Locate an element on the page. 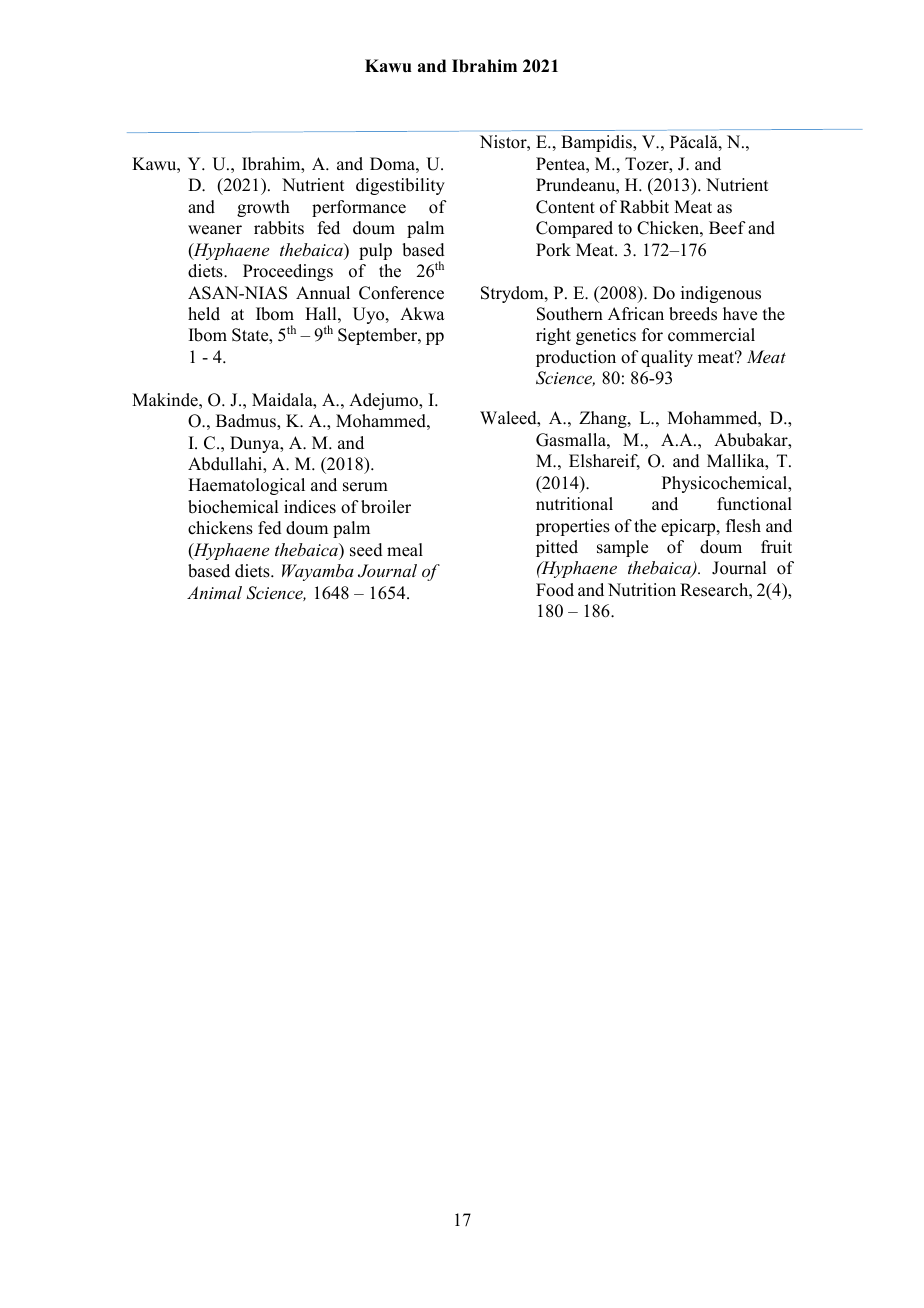  Proceedings is located at coordinates (288, 272).
